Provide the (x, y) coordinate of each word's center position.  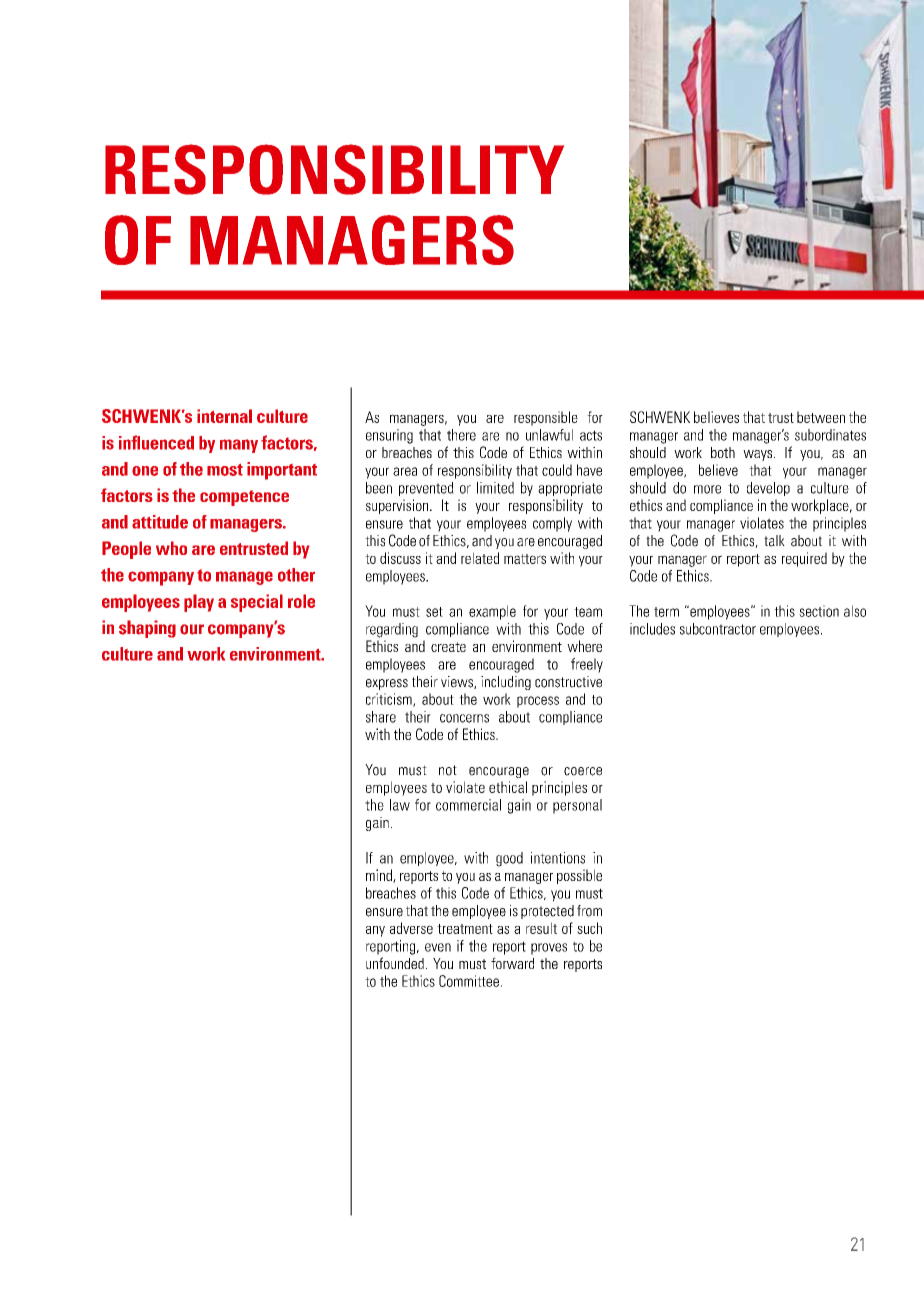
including (506, 683)
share (381, 717)
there (461, 435)
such (589, 928)
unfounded (395, 963)
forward (512, 963)
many (239, 446)
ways (759, 455)
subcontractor (718, 629)
